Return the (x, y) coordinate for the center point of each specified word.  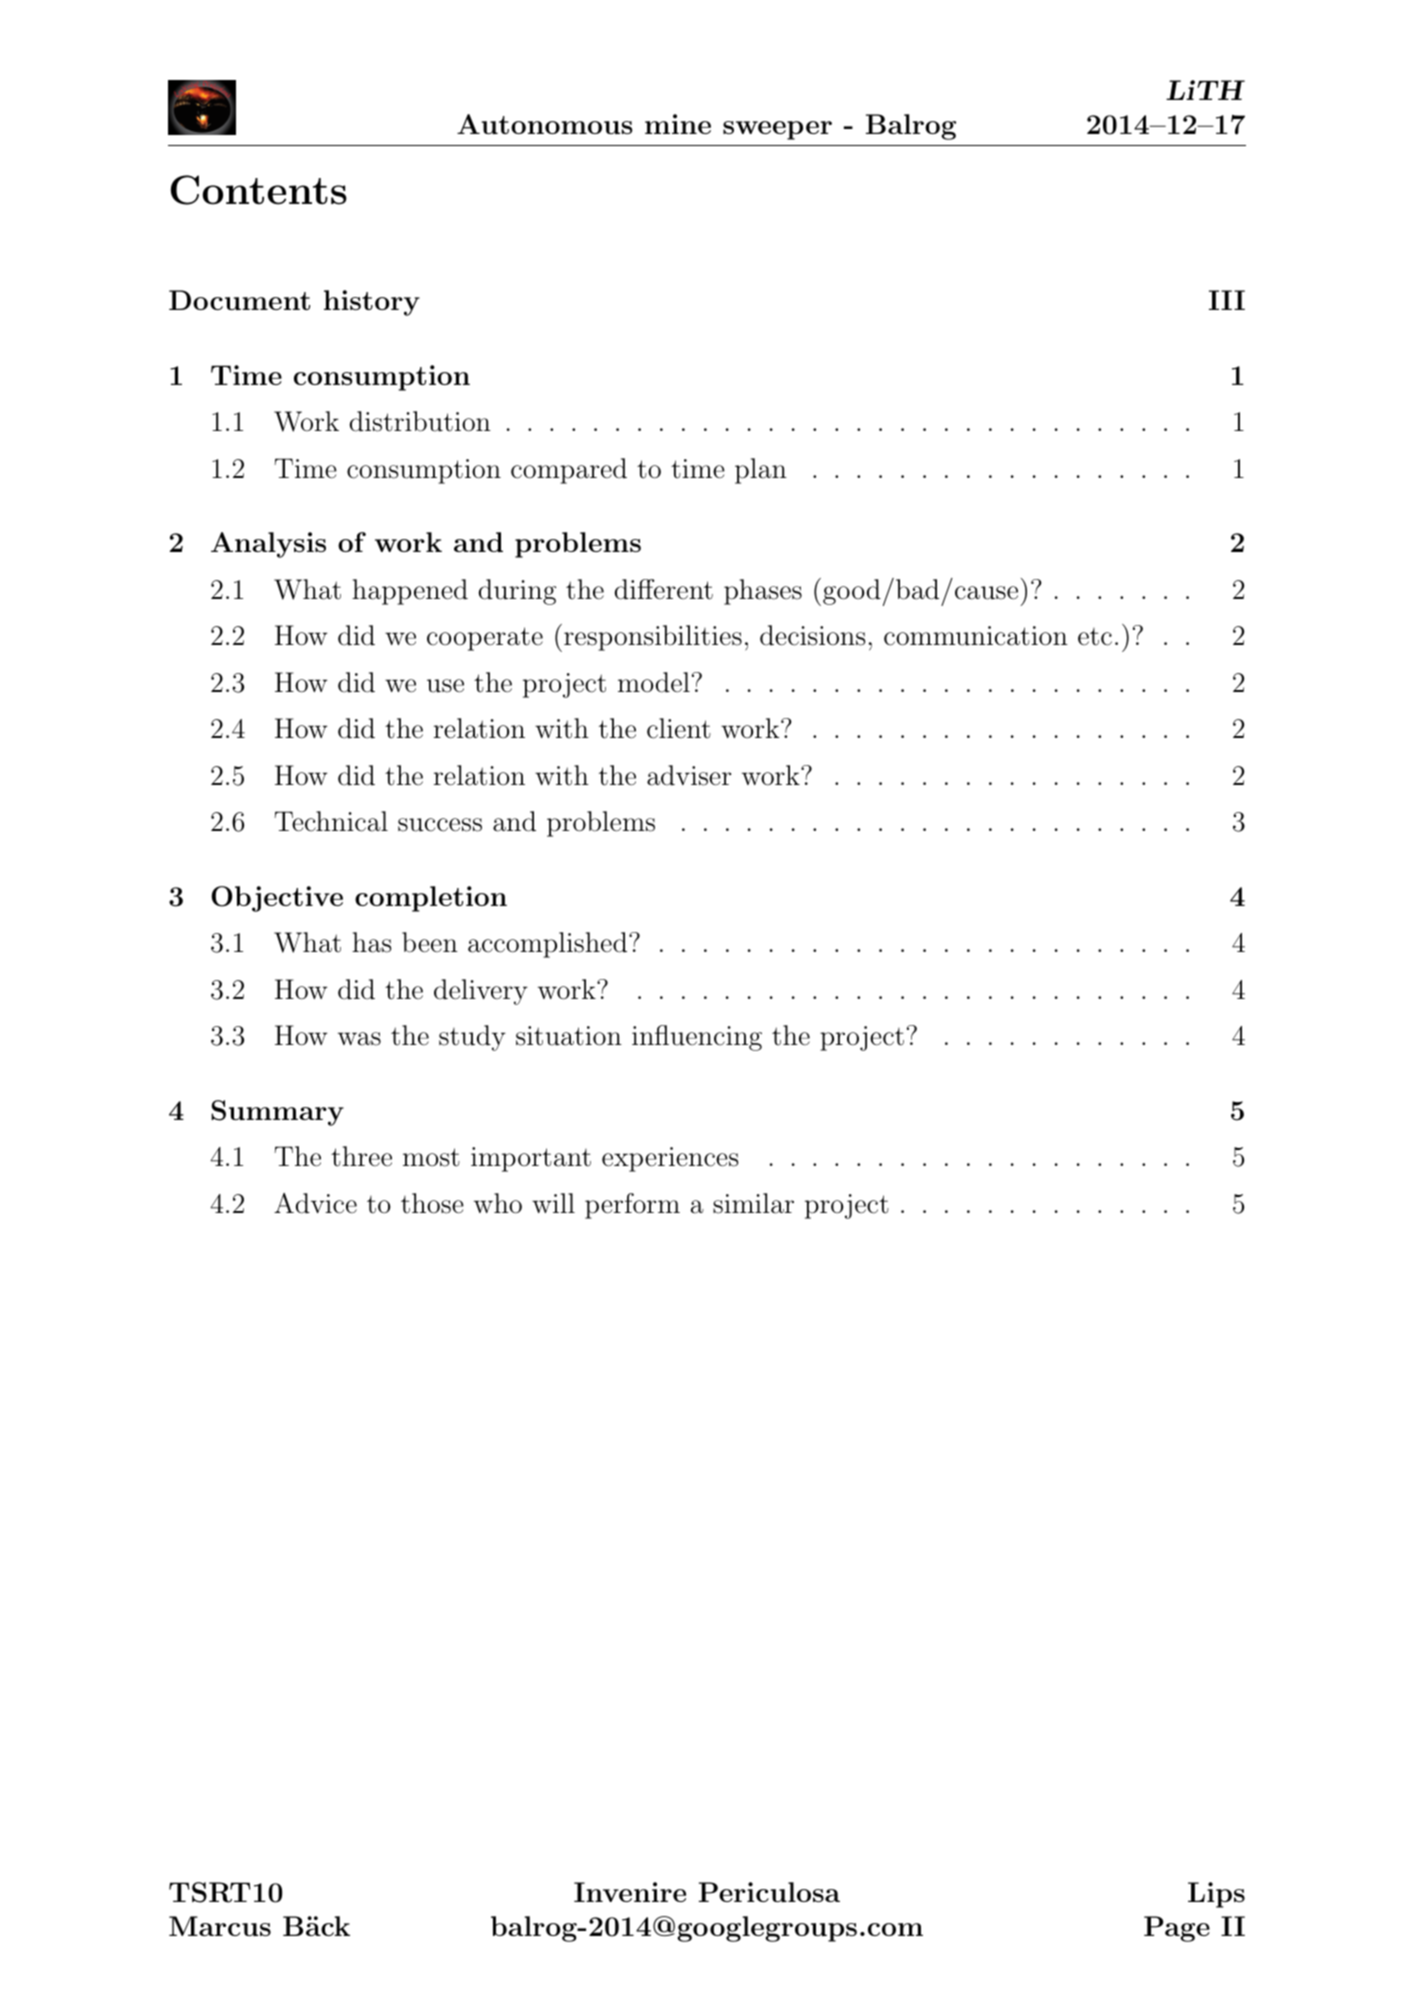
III (1227, 300)
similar (753, 1203)
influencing (697, 1038)
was (359, 1039)
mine (678, 124)
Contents (259, 190)
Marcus (220, 1926)
